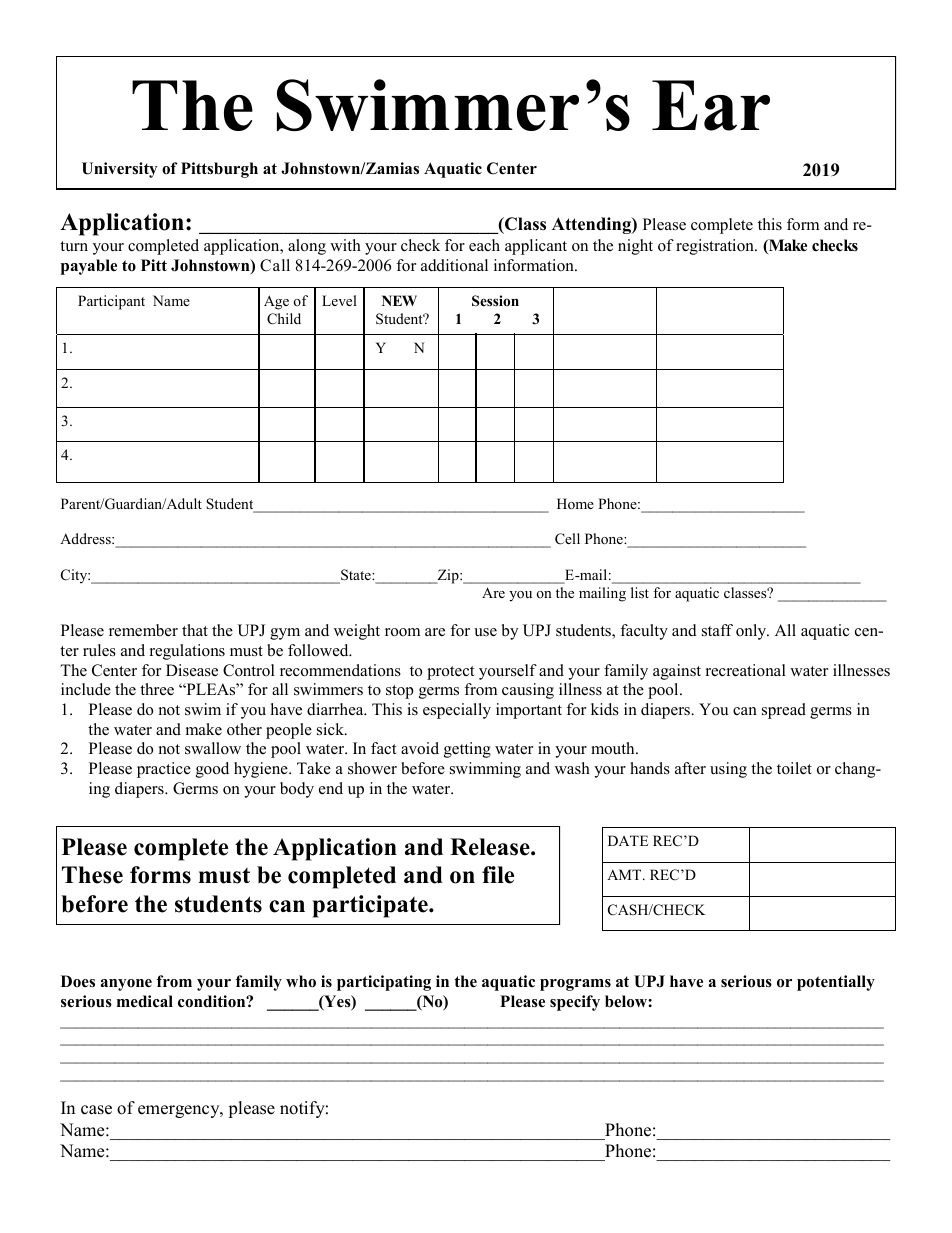 This screenshot has width=952, height=1233. Describe the element at coordinates (567, 539) in the screenshot. I see `Cell` at that location.
